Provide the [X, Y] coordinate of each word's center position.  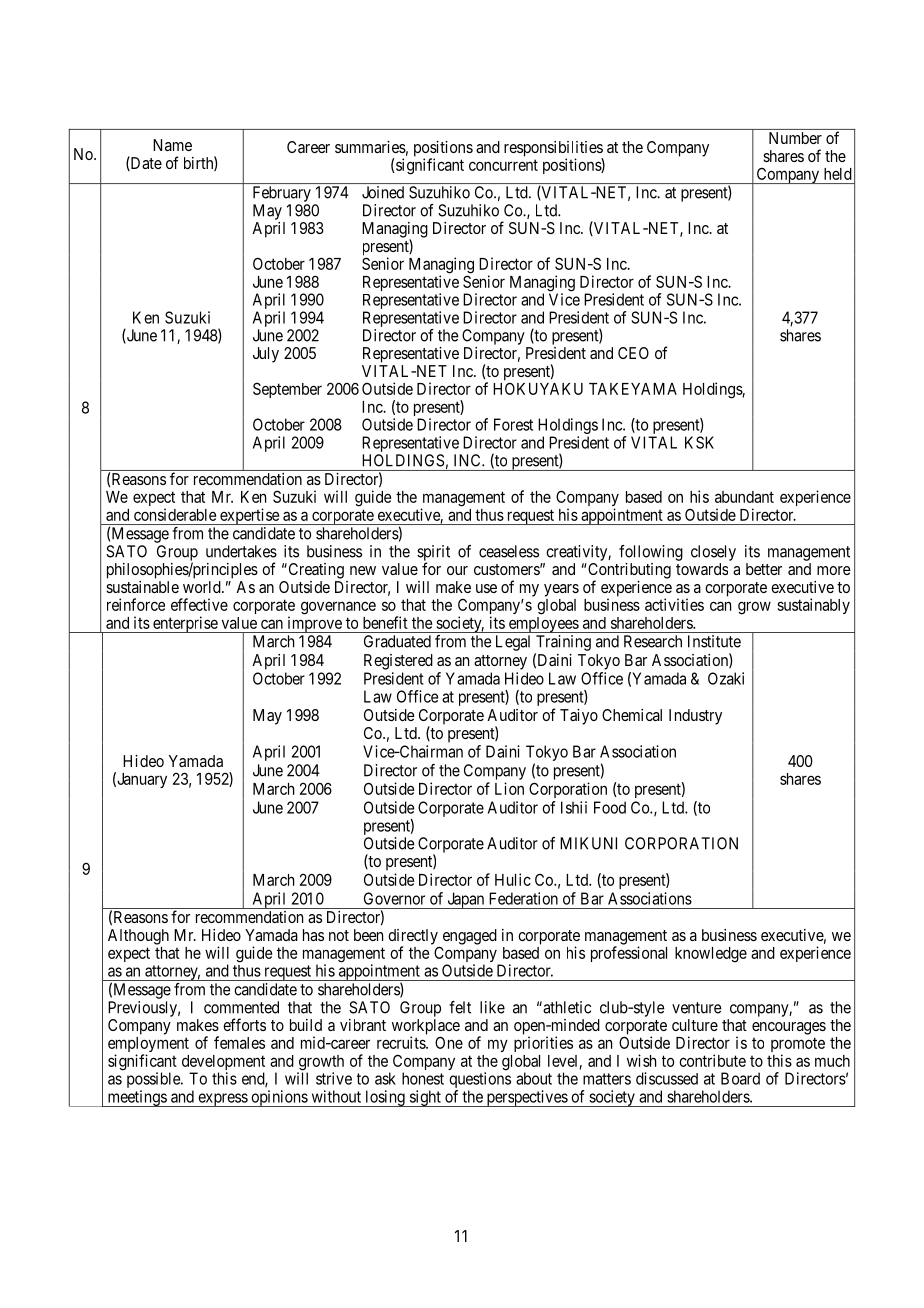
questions [480, 1081]
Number [795, 138]
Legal [513, 643]
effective [199, 604]
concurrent [503, 165]
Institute [714, 641]
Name [172, 145]
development [223, 1064]
